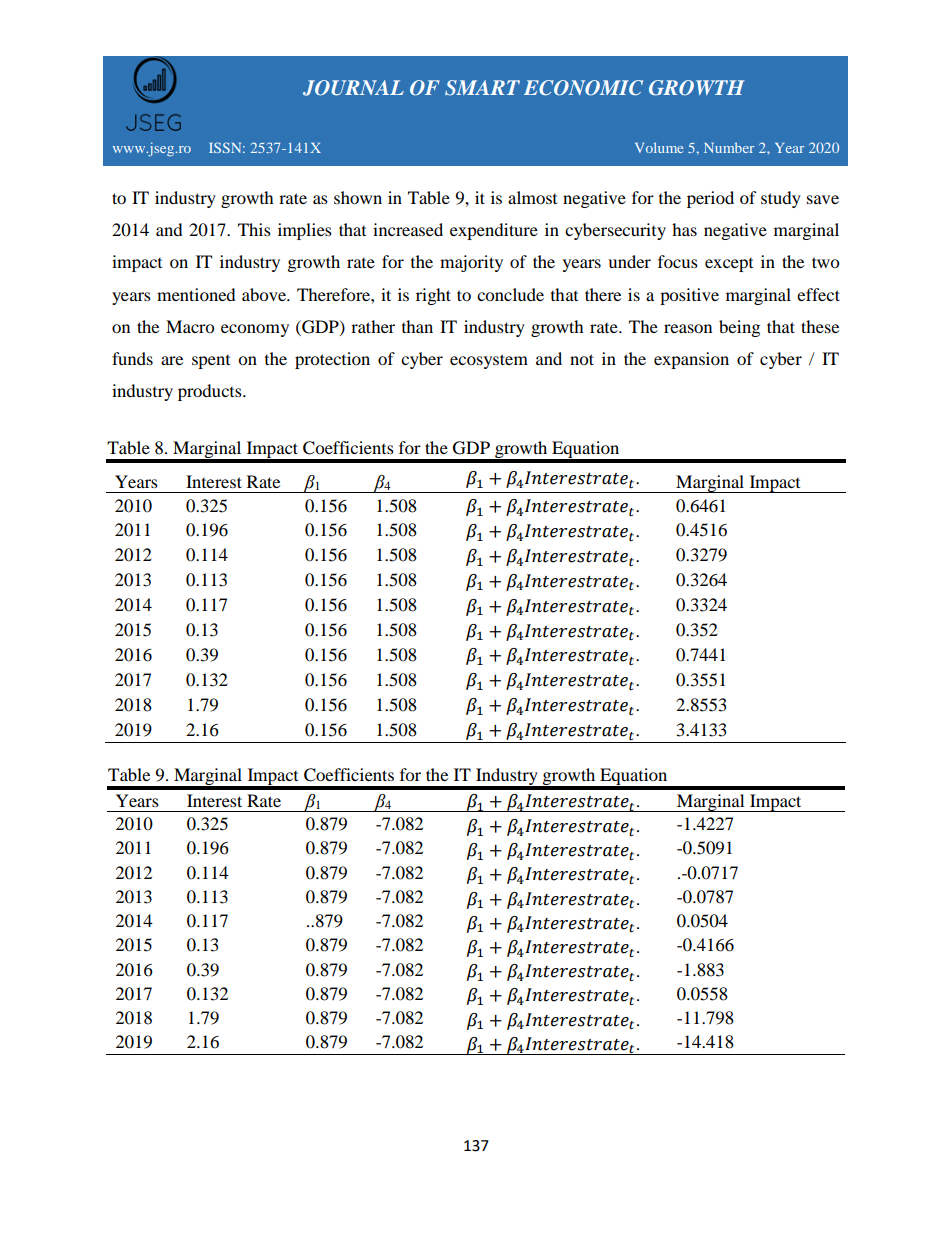 This screenshot has width=952, height=1233. Describe the element at coordinates (583, 88) in the screenshot. I see `ECONOMIC` at that location.
